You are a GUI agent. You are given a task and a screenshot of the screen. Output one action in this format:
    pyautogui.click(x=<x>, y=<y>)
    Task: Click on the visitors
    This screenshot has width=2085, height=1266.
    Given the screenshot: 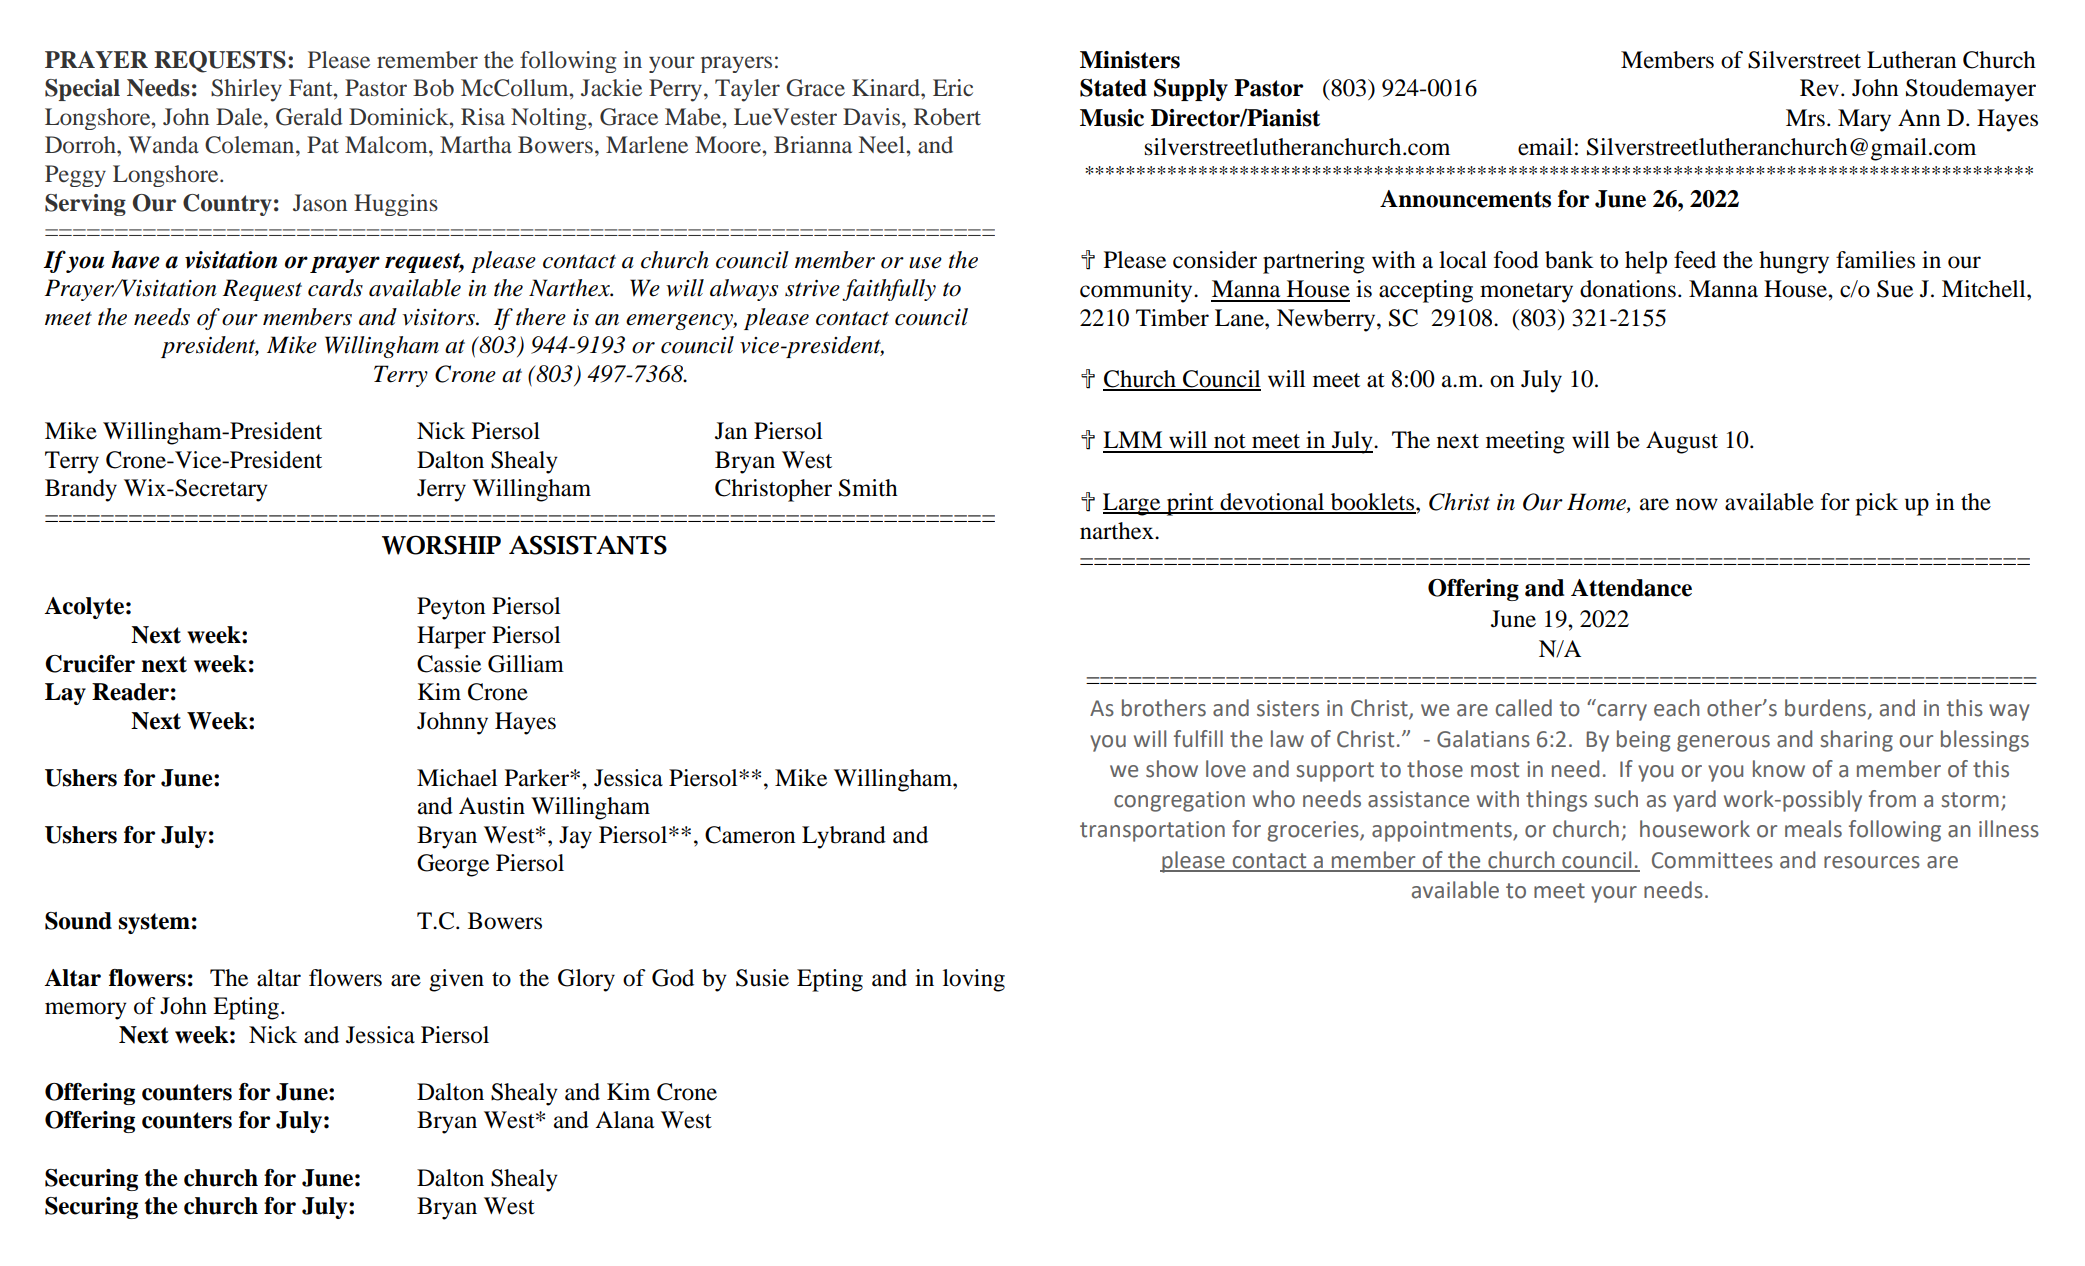 What is the action you would take?
    pyautogui.click(x=439, y=317)
